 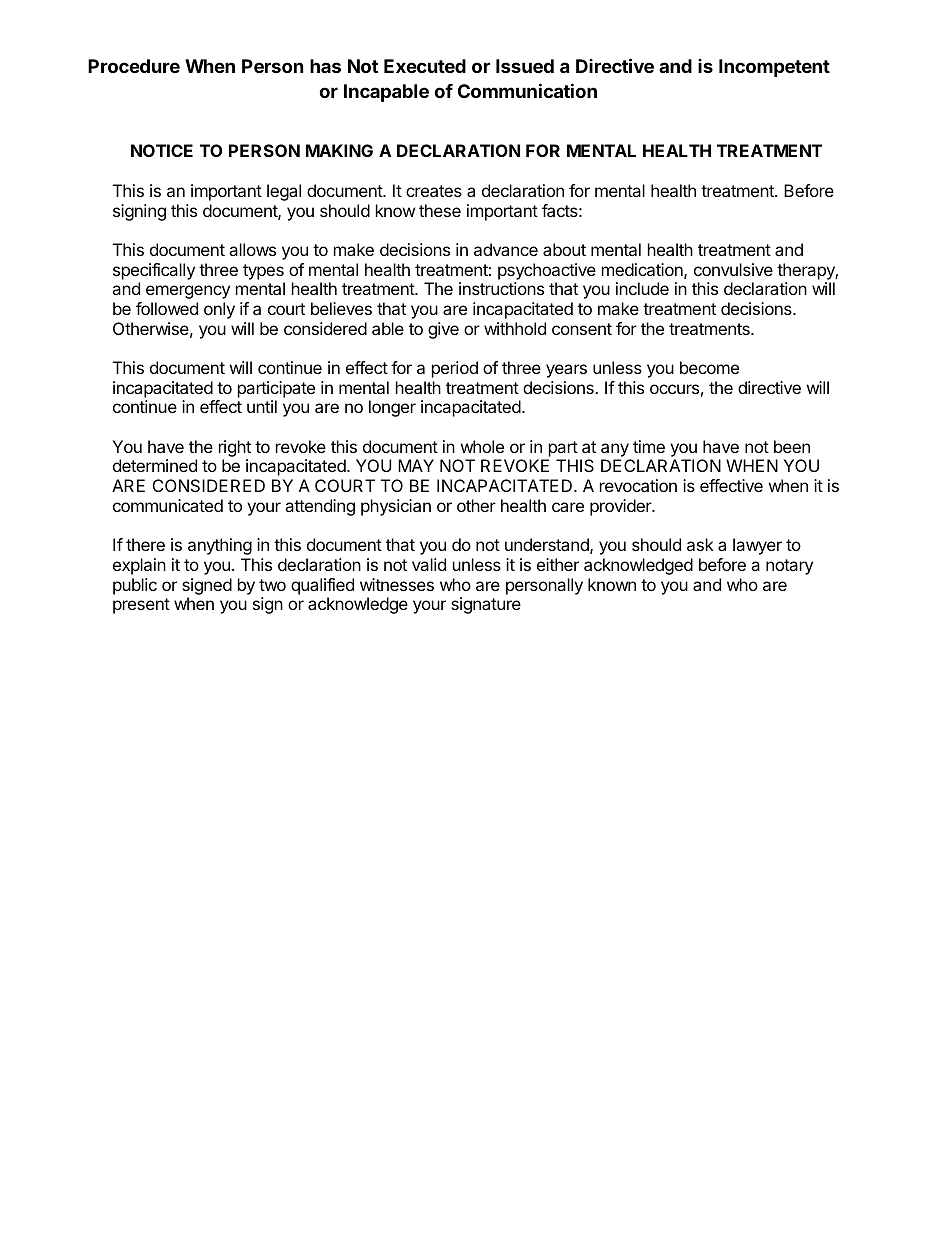 What do you see at coordinates (425, 66) in the screenshot?
I see `Executed` at bounding box center [425, 66].
